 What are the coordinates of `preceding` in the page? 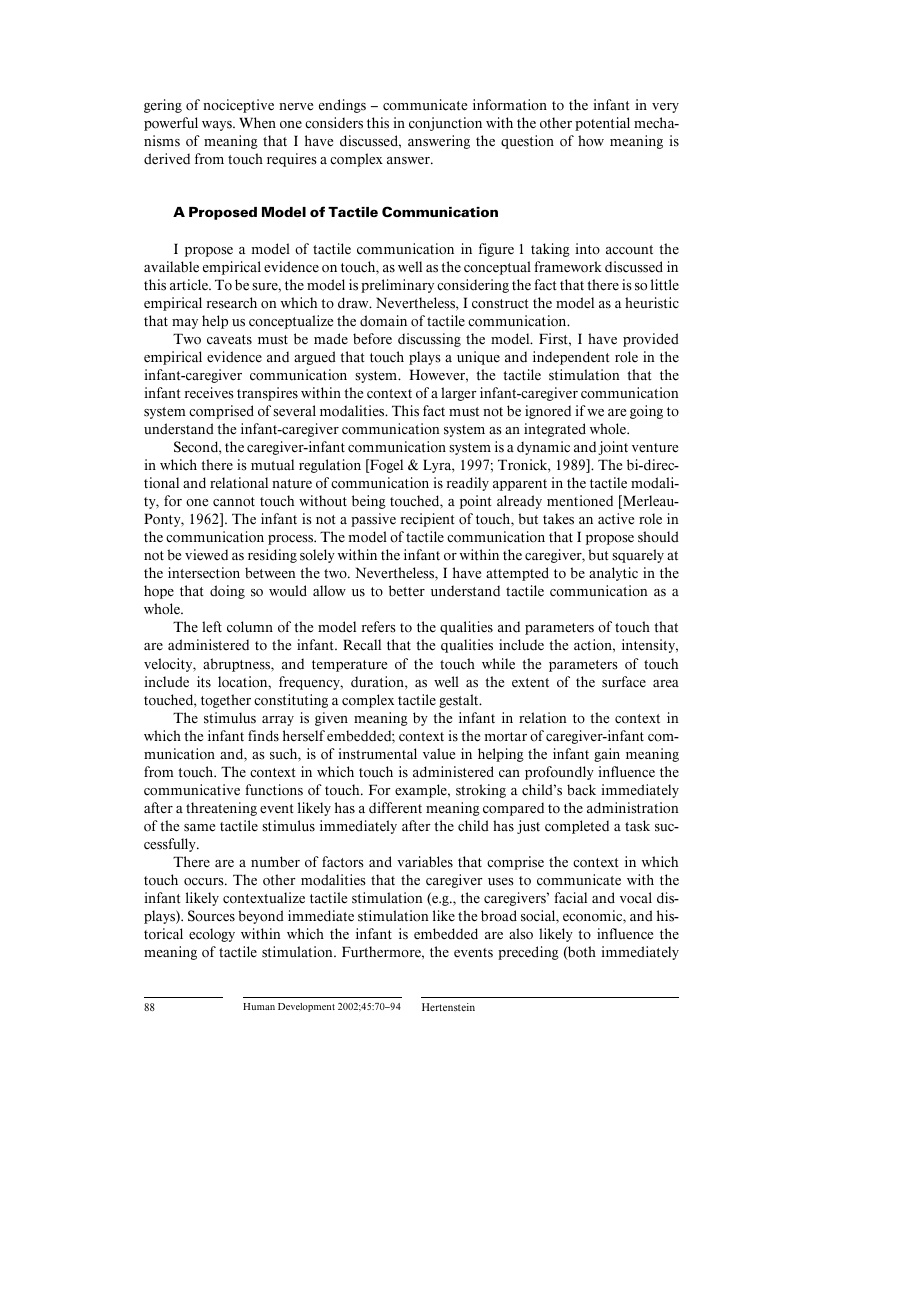 It's located at (528, 953).
